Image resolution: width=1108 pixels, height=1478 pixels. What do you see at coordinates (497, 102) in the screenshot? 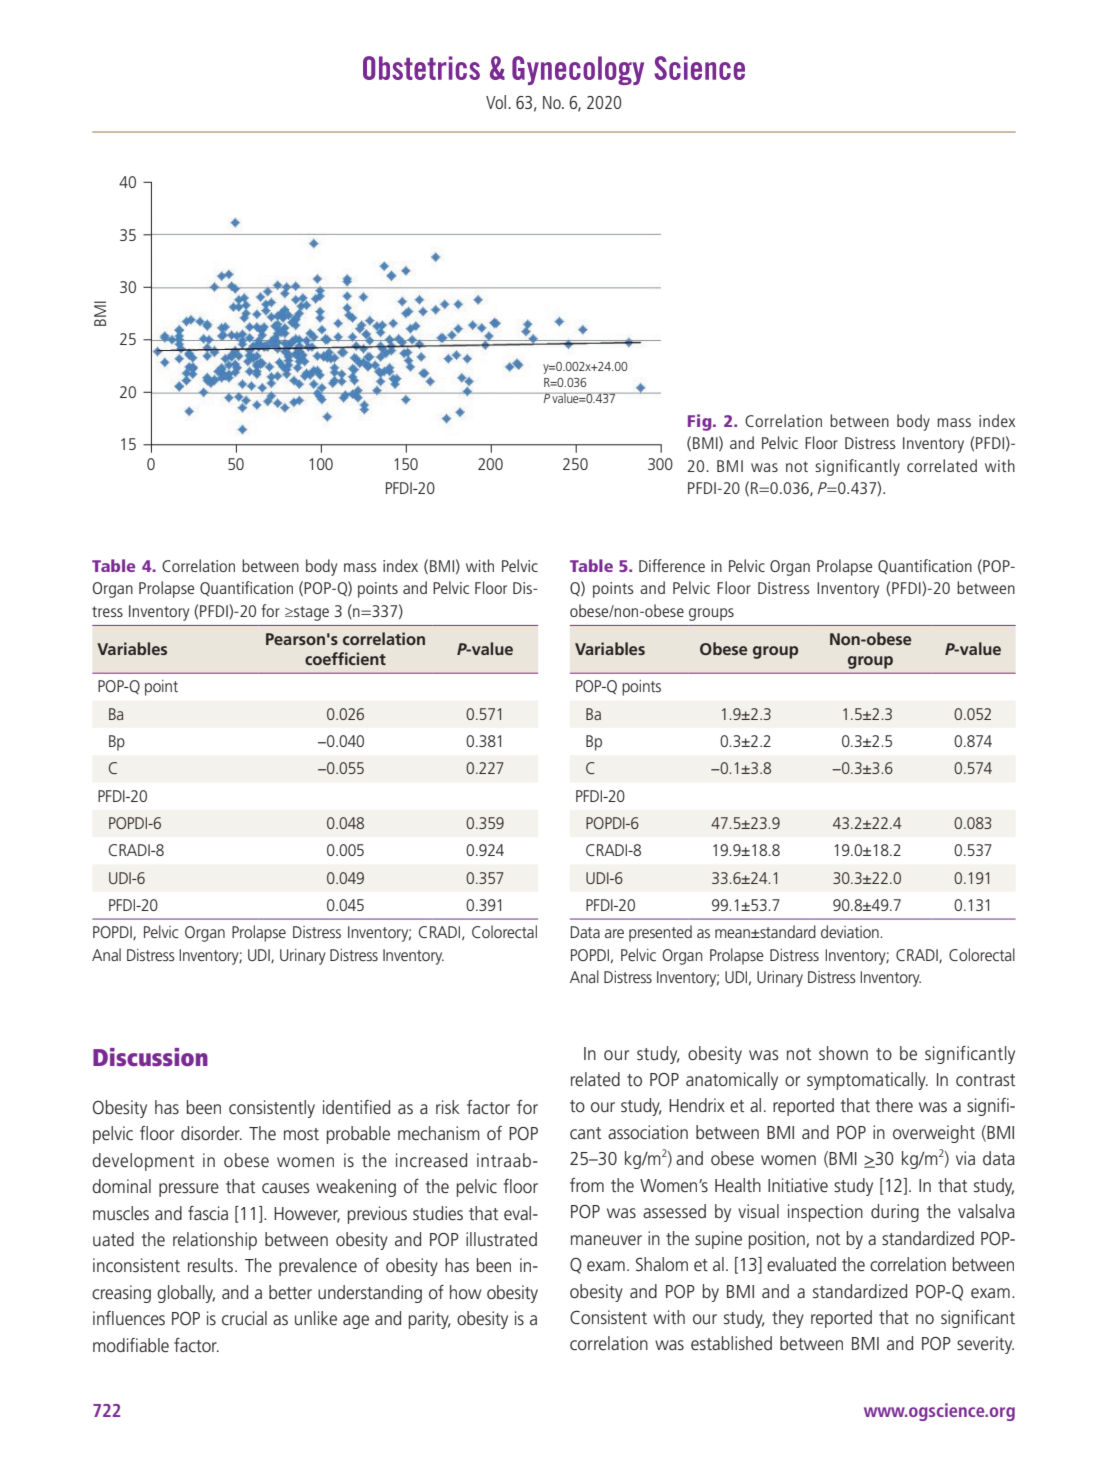
I see `Vol` at bounding box center [497, 102].
